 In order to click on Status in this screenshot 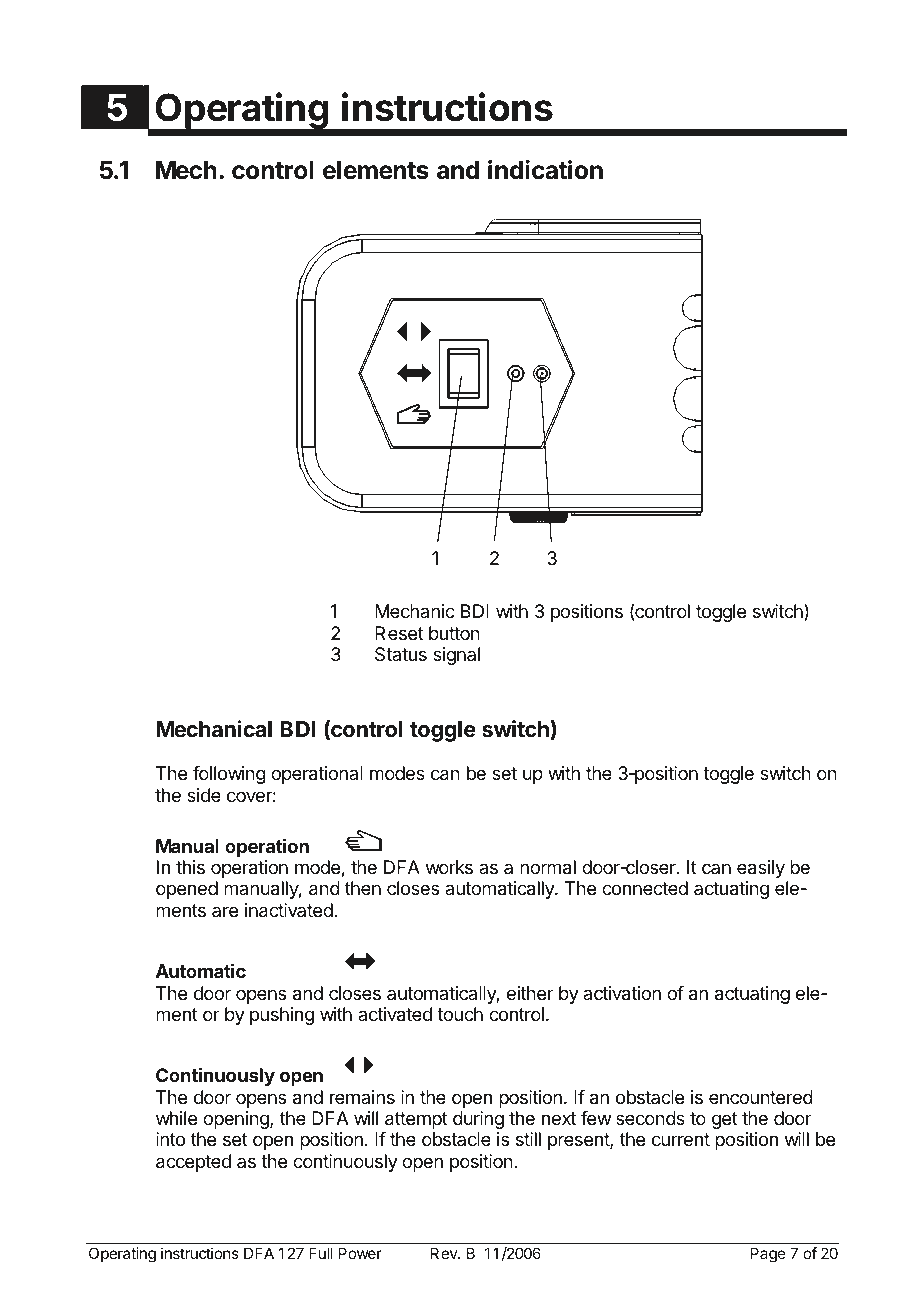, I will do `click(401, 654)`.
